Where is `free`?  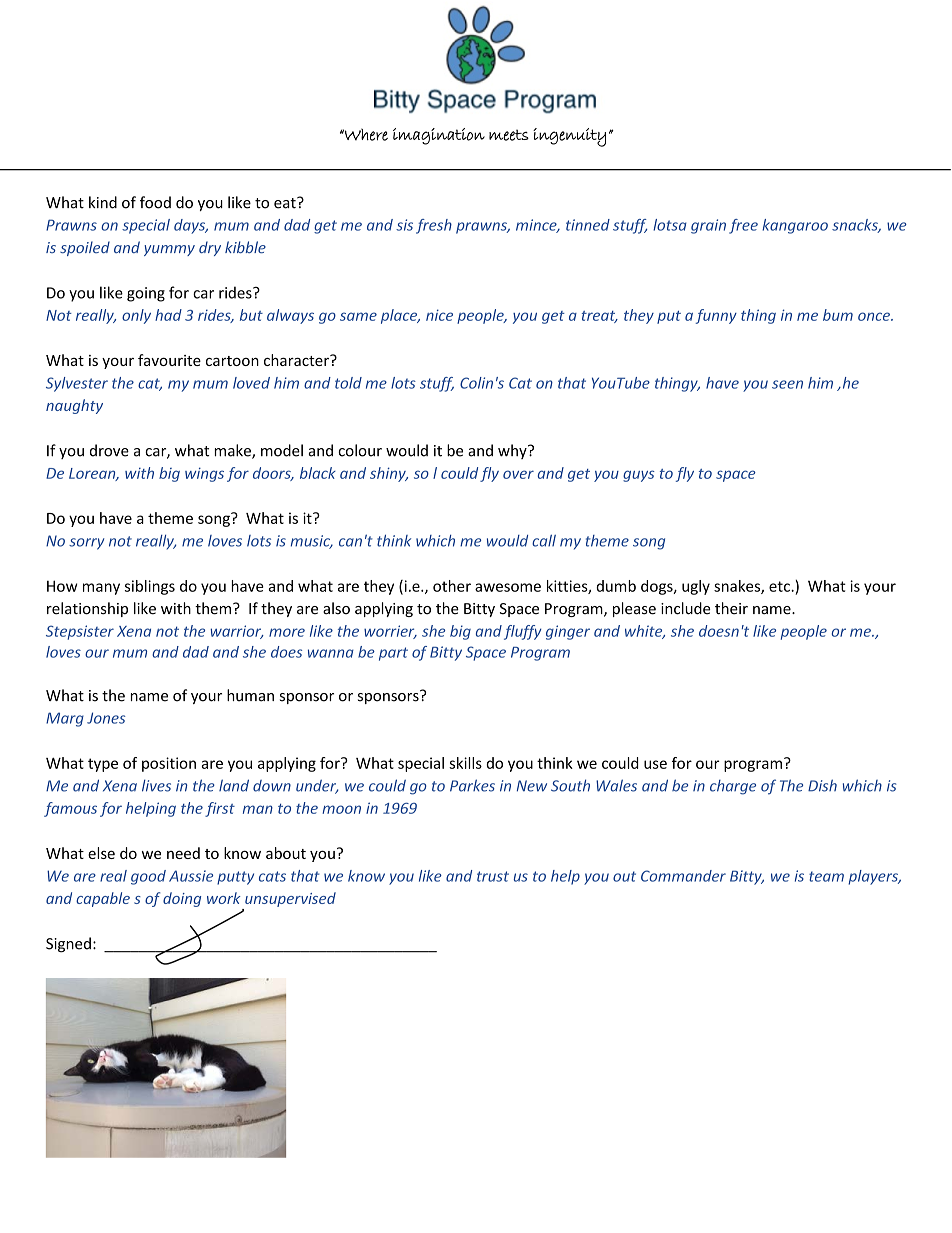
free is located at coordinates (743, 226).
